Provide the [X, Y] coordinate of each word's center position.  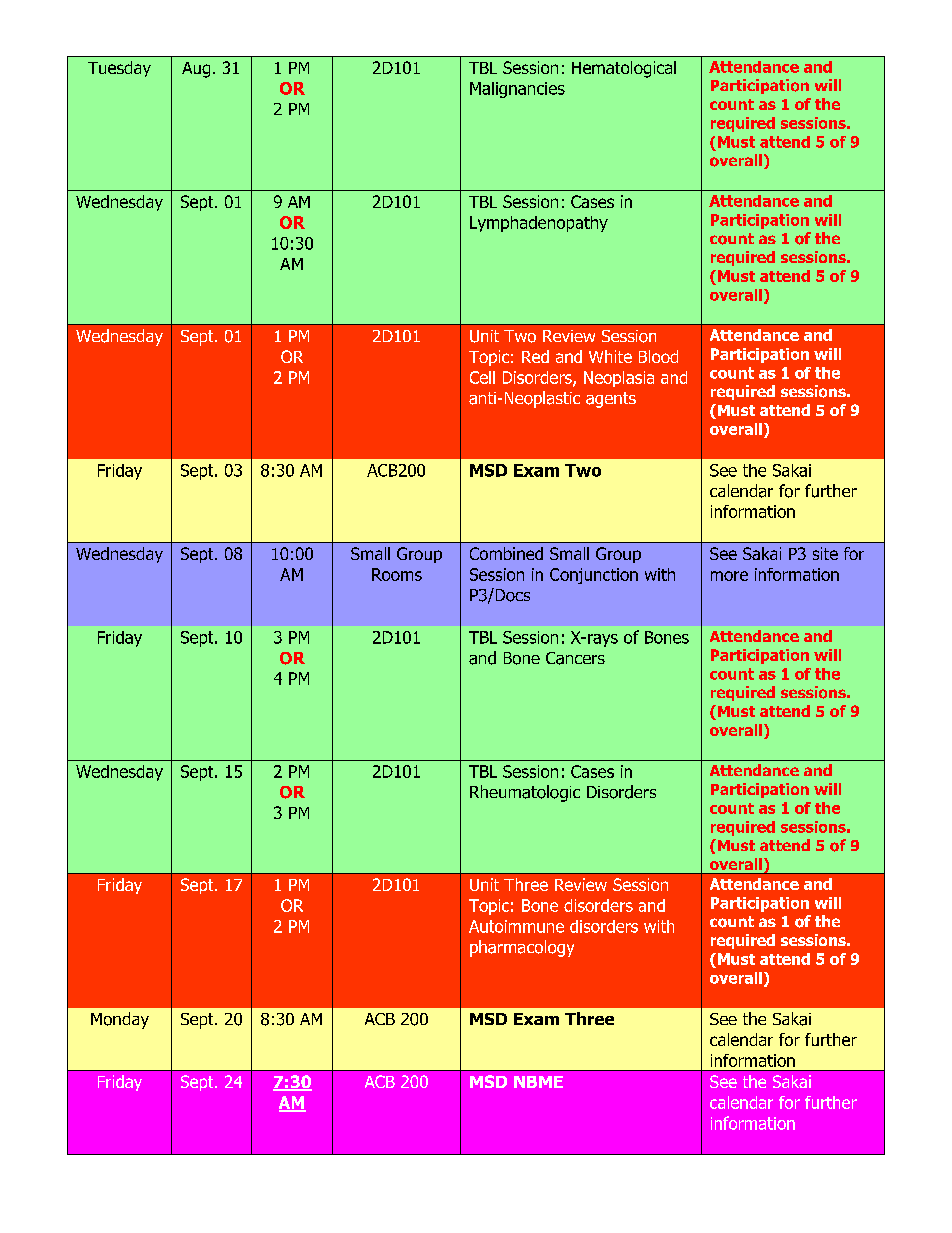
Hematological [624, 69]
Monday [120, 1020]
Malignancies [517, 90]
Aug [196, 70]
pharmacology [522, 948]
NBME [538, 1082]
